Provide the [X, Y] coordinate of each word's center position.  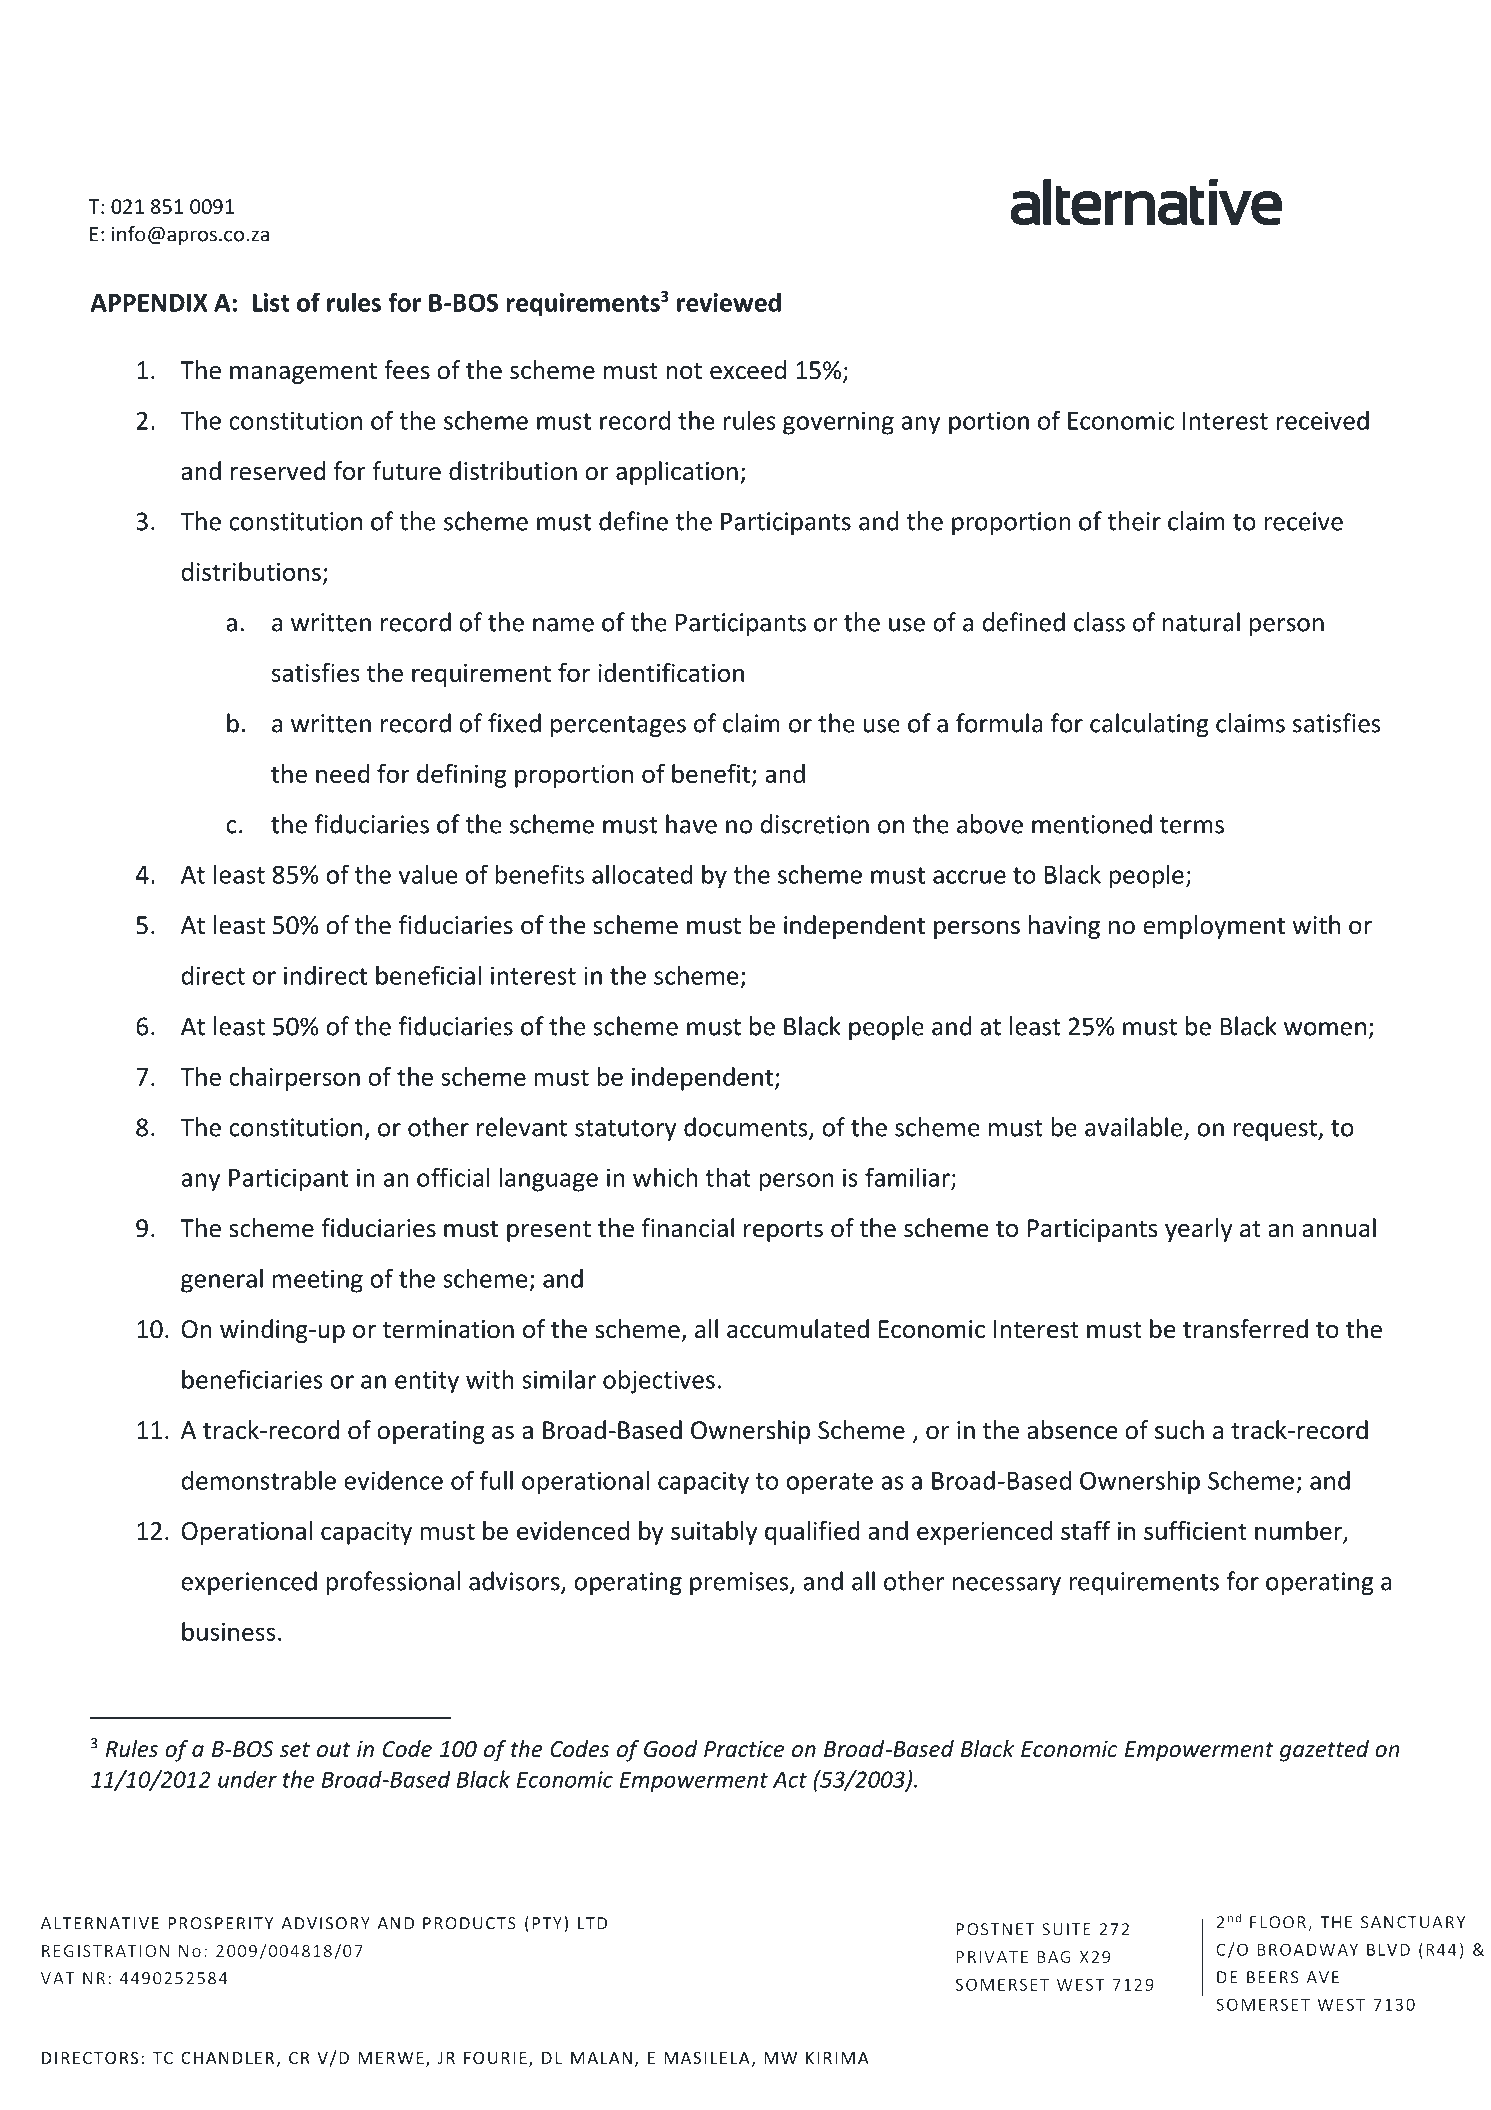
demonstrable [259, 1480]
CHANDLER [227, 2058]
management [303, 373]
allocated [642, 874]
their [1134, 521]
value [428, 874]
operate [829, 1484]
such [1179, 1430]
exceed [748, 370]
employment [1214, 927]
